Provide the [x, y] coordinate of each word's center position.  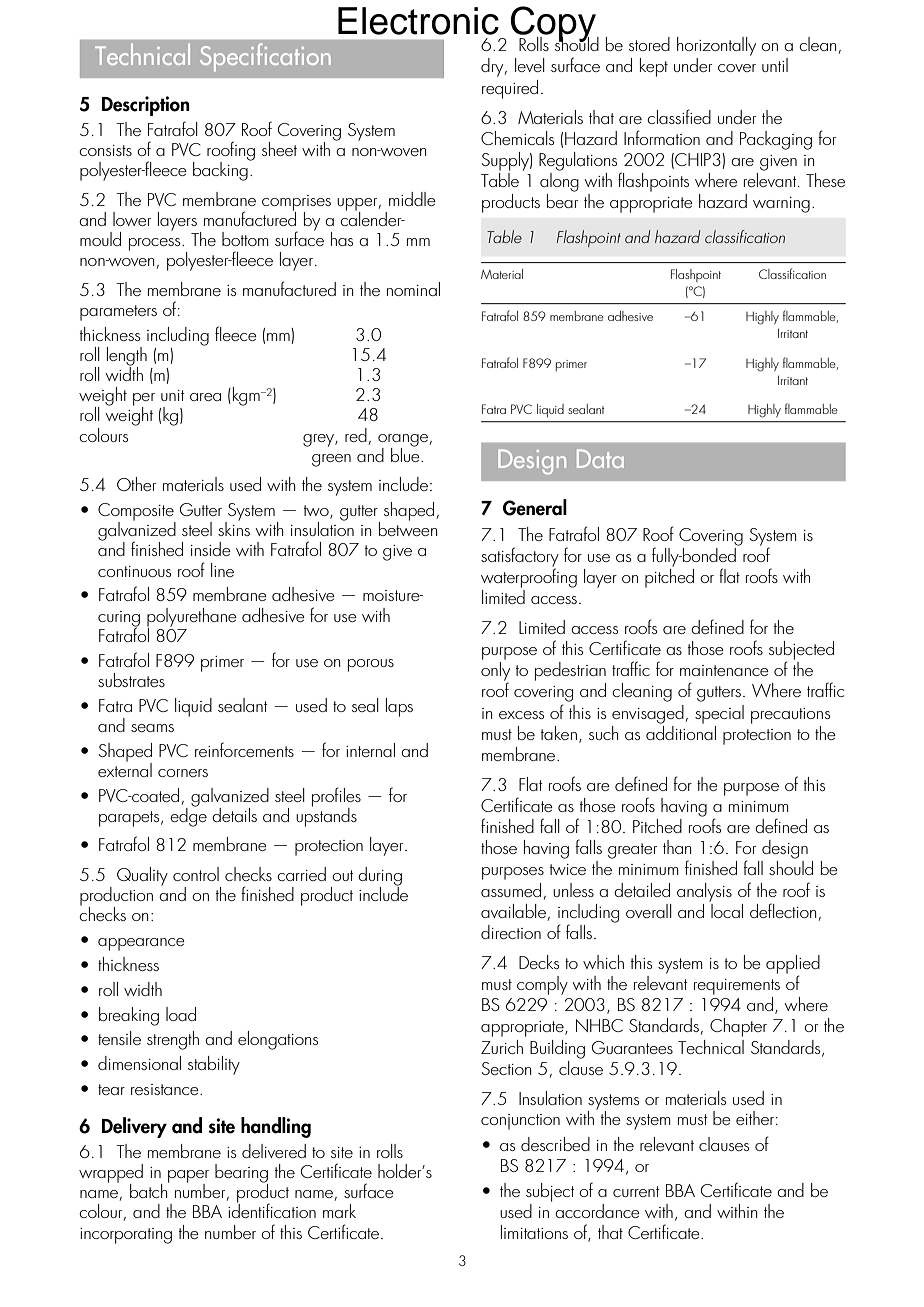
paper [188, 1177]
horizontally [716, 46]
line [222, 570]
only [495, 672]
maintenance [724, 670]
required [510, 89]
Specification [265, 57]
